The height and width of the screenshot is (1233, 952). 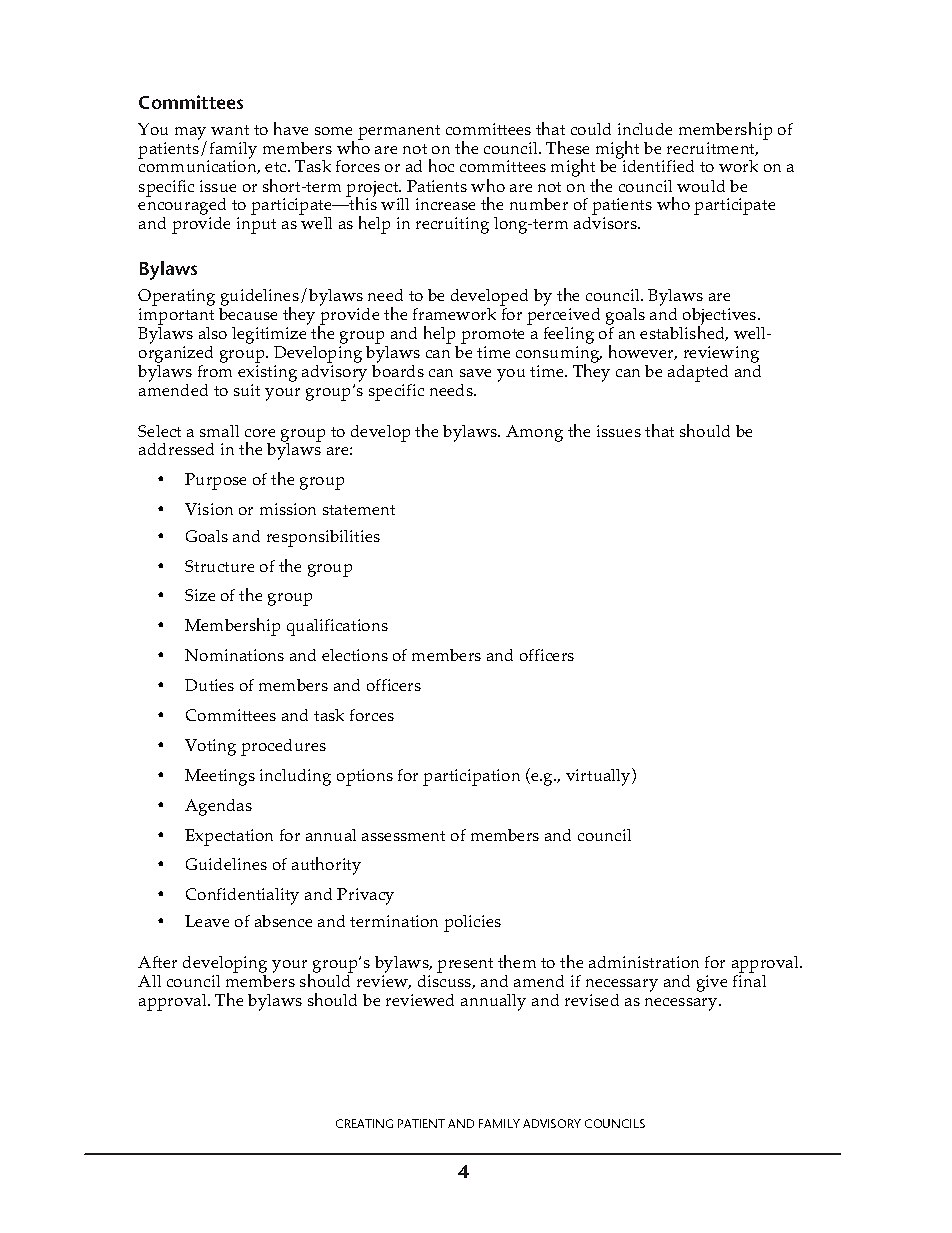 What do you see at coordinates (230, 130) in the screenshot?
I see `want` at bounding box center [230, 130].
